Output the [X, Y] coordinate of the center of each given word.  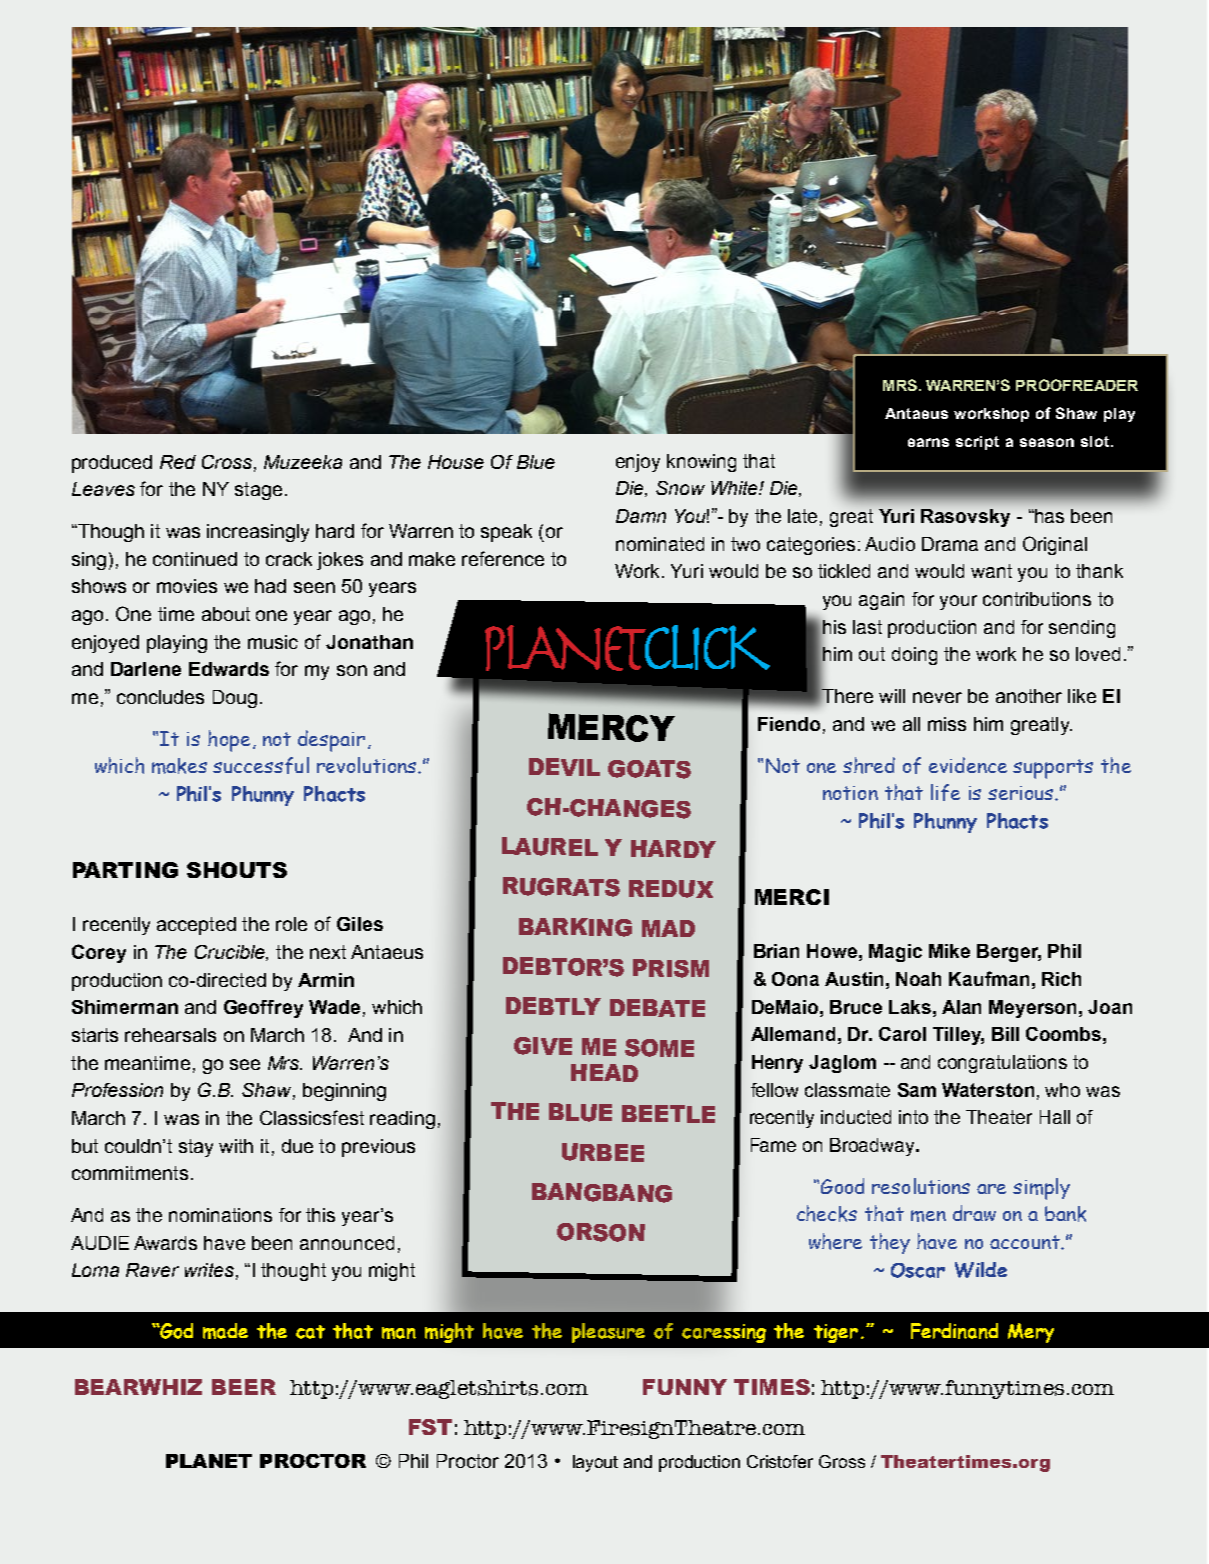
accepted [196, 926]
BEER [244, 1387]
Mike [949, 951]
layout [595, 1463]
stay [196, 1148]
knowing [701, 463]
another [1029, 696]
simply [1041, 1189]
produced [112, 464]
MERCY [611, 727]
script [977, 443]
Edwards [229, 669]
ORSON [601, 1232]
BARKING [575, 927]
